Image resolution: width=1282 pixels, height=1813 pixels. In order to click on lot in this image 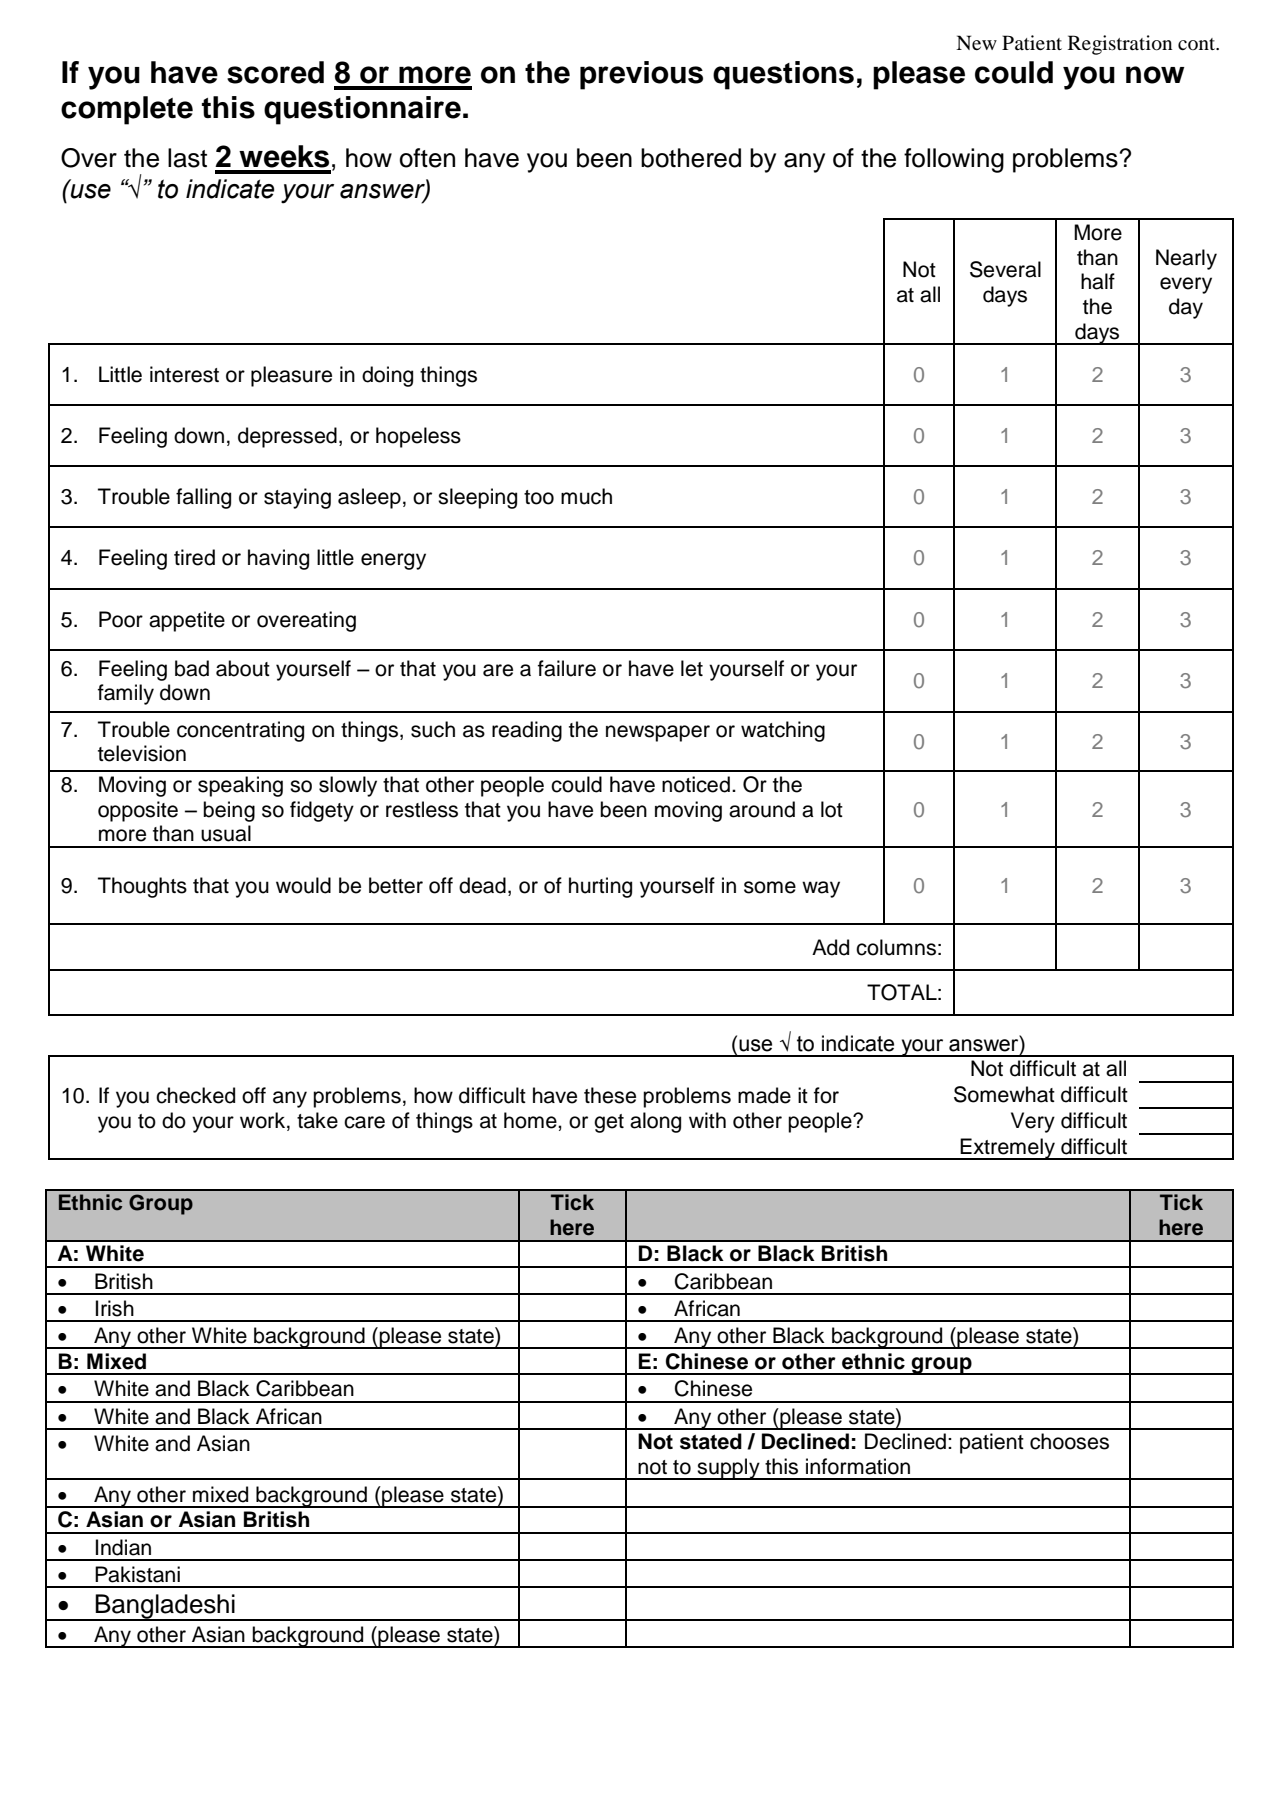, I will do `click(832, 809)`.
